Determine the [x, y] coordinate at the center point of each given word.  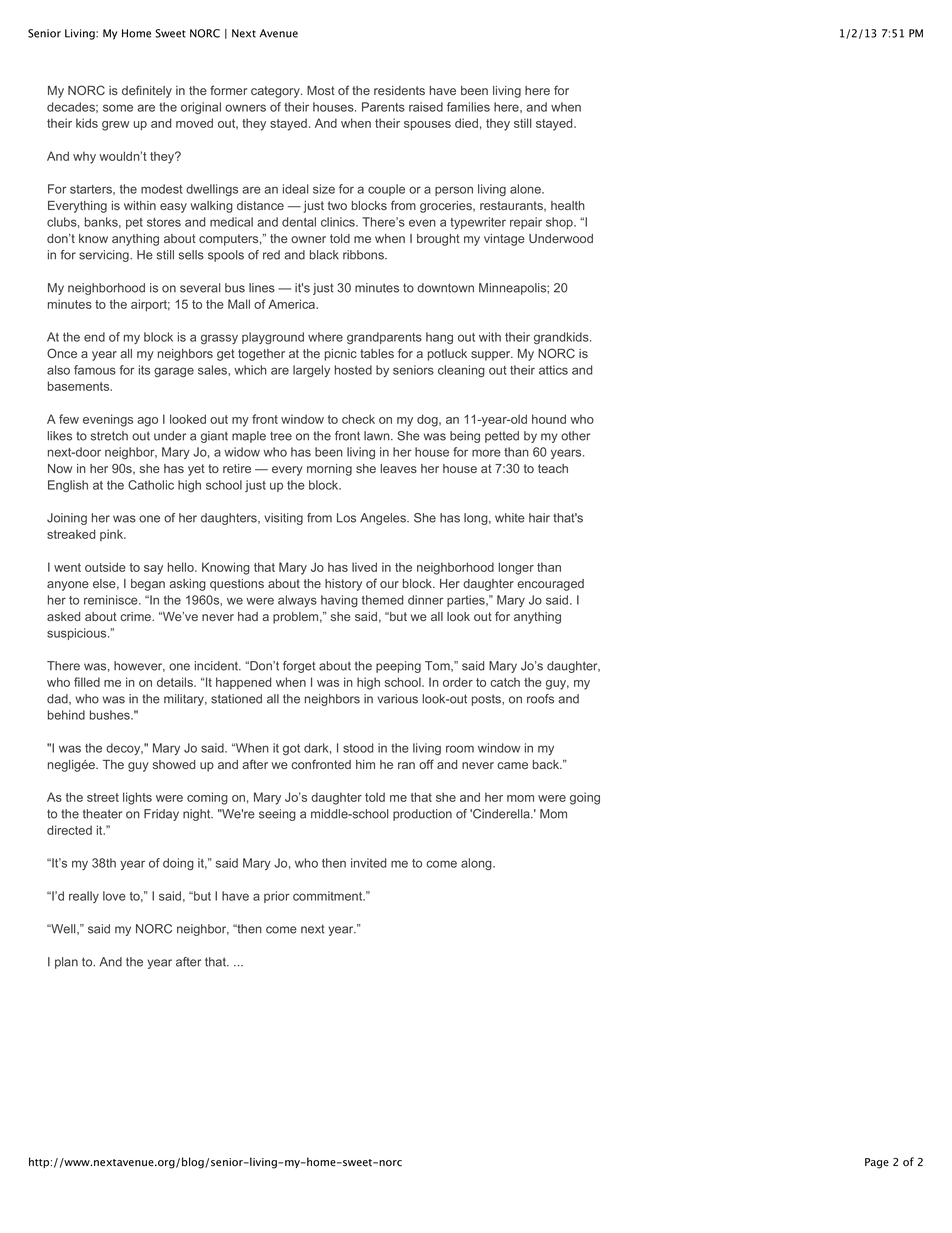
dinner [426, 600]
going [585, 798]
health [568, 205]
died [466, 123]
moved [194, 123]
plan [66, 963]
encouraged [550, 585]
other [575, 436]
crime [136, 616]
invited [368, 863]
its [144, 370]
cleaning [461, 371]
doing [178, 864]
